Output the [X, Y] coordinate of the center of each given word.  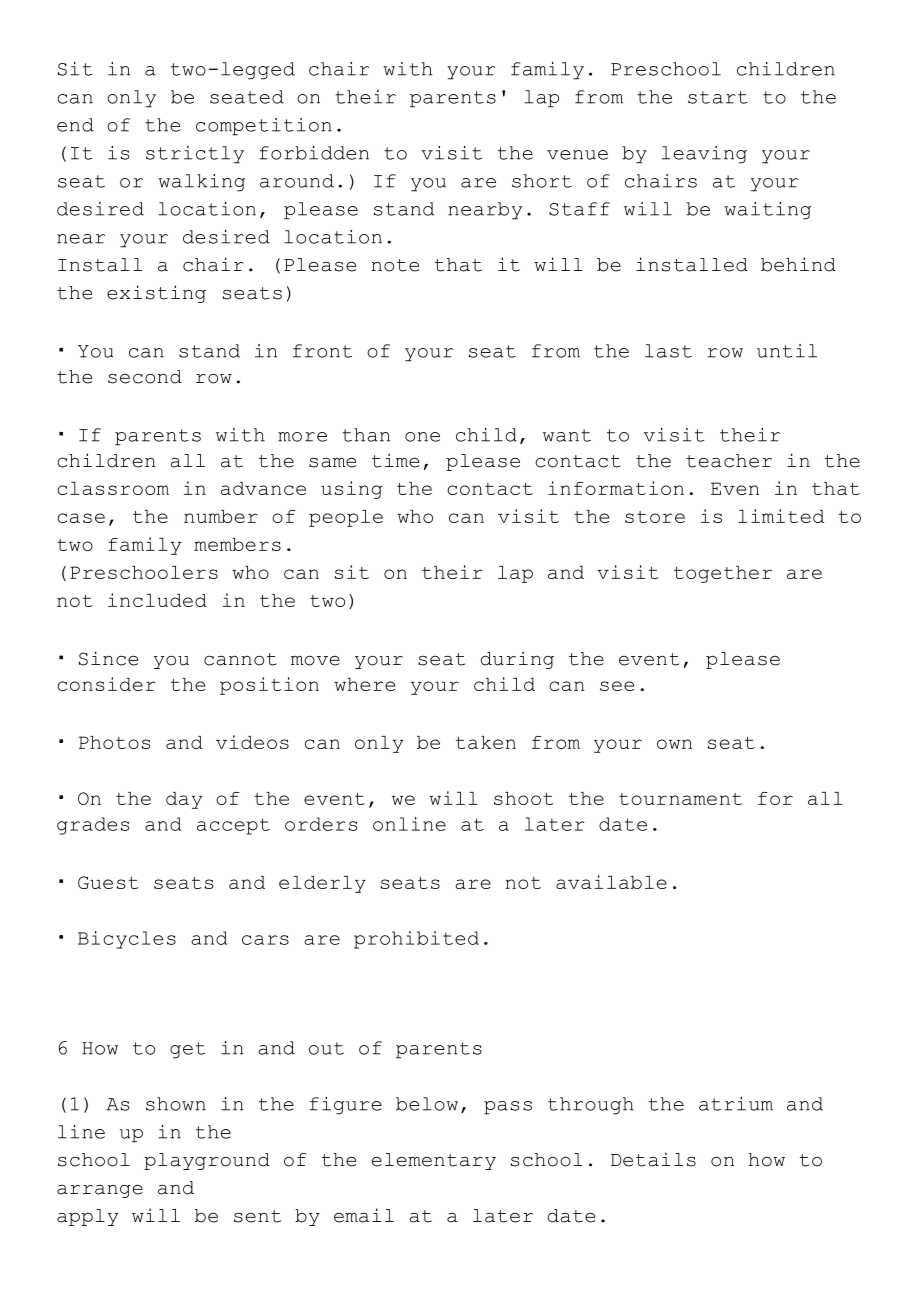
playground [207, 1161]
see [617, 686]
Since [108, 658]
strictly [195, 155]
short [542, 181]
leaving [704, 155]
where [364, 684]
